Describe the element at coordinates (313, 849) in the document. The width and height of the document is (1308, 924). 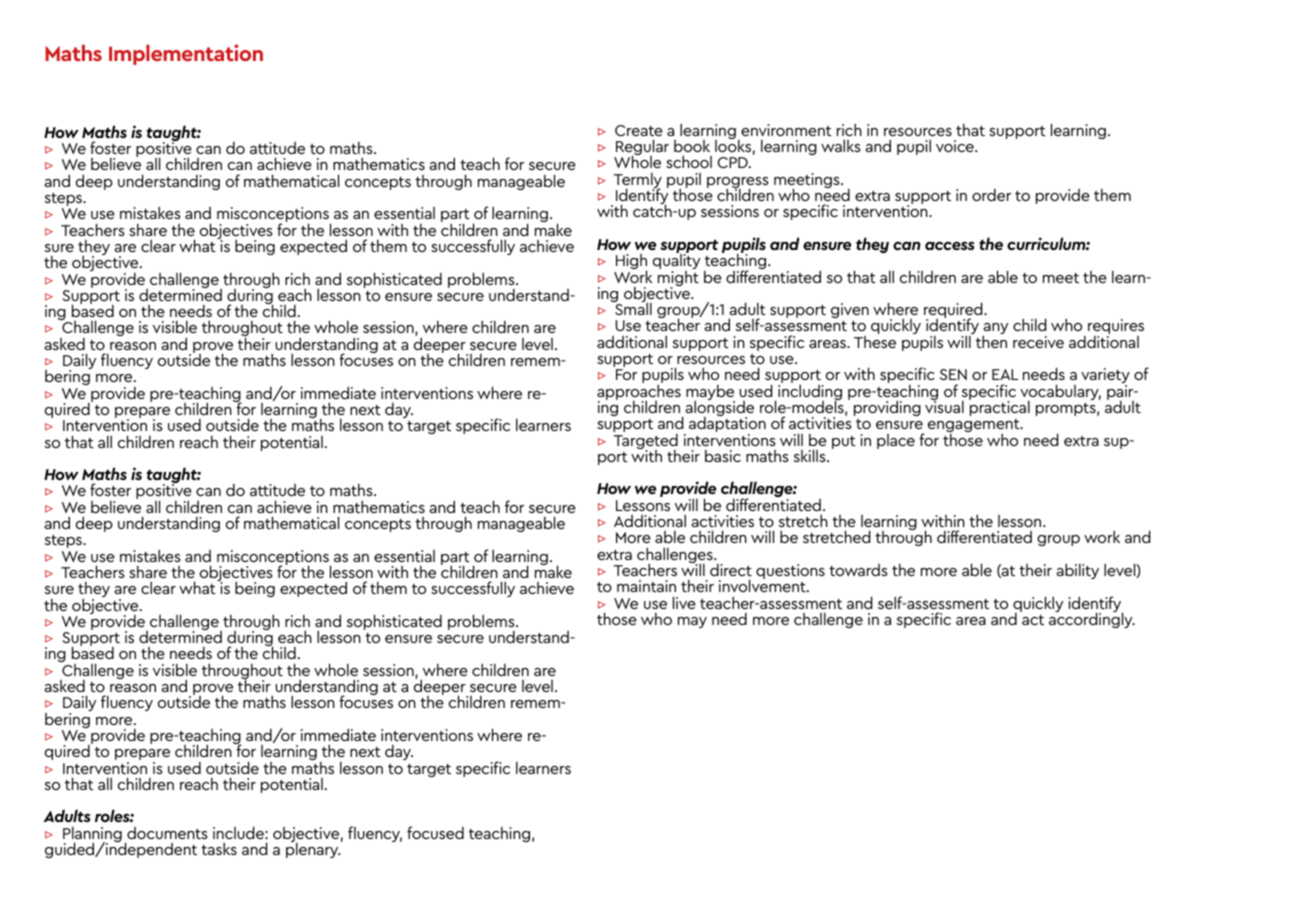
I see `plenary` at that location.
